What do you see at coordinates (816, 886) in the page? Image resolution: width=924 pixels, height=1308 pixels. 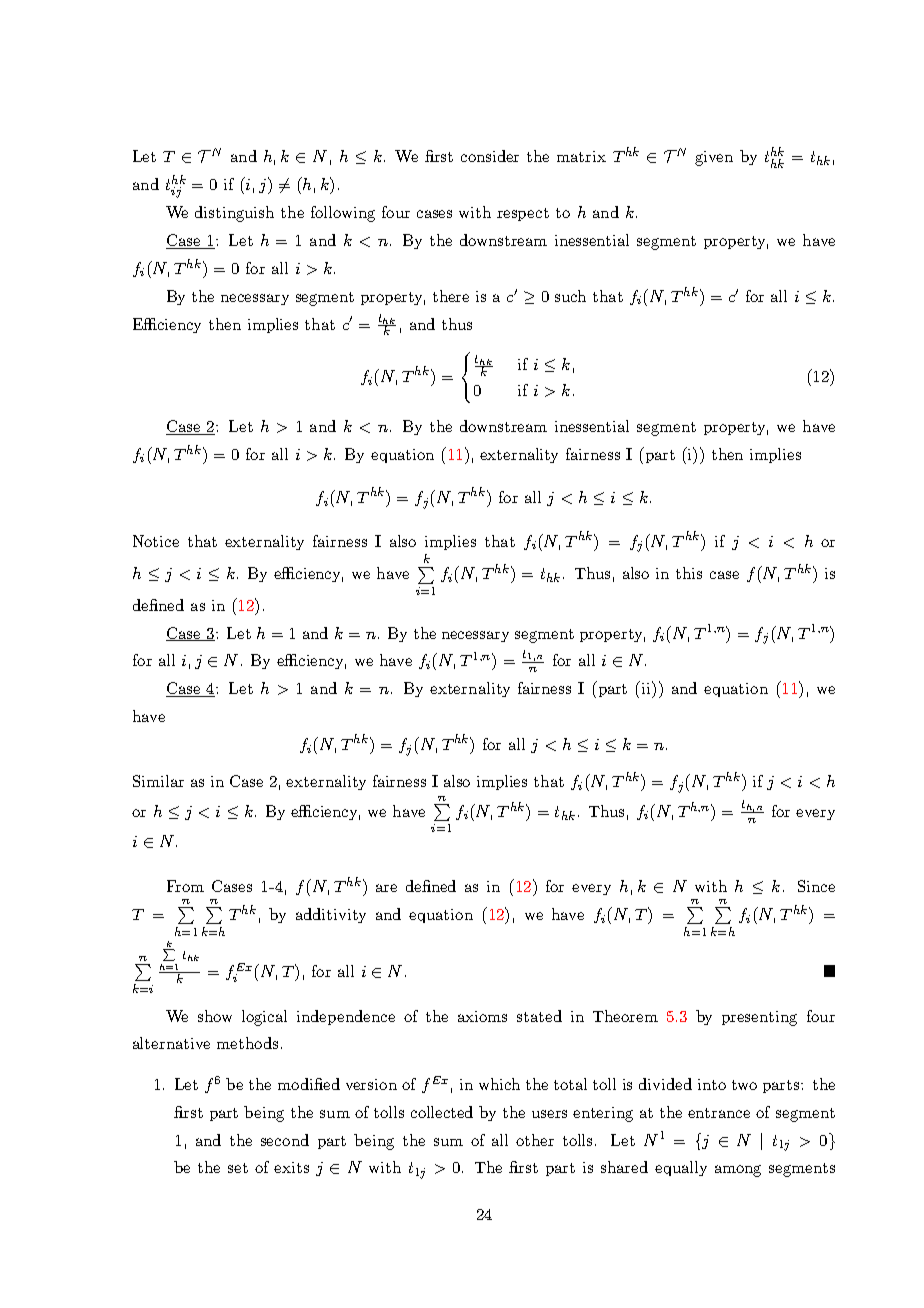 I see `Since` at bounding box center [816, 886].
